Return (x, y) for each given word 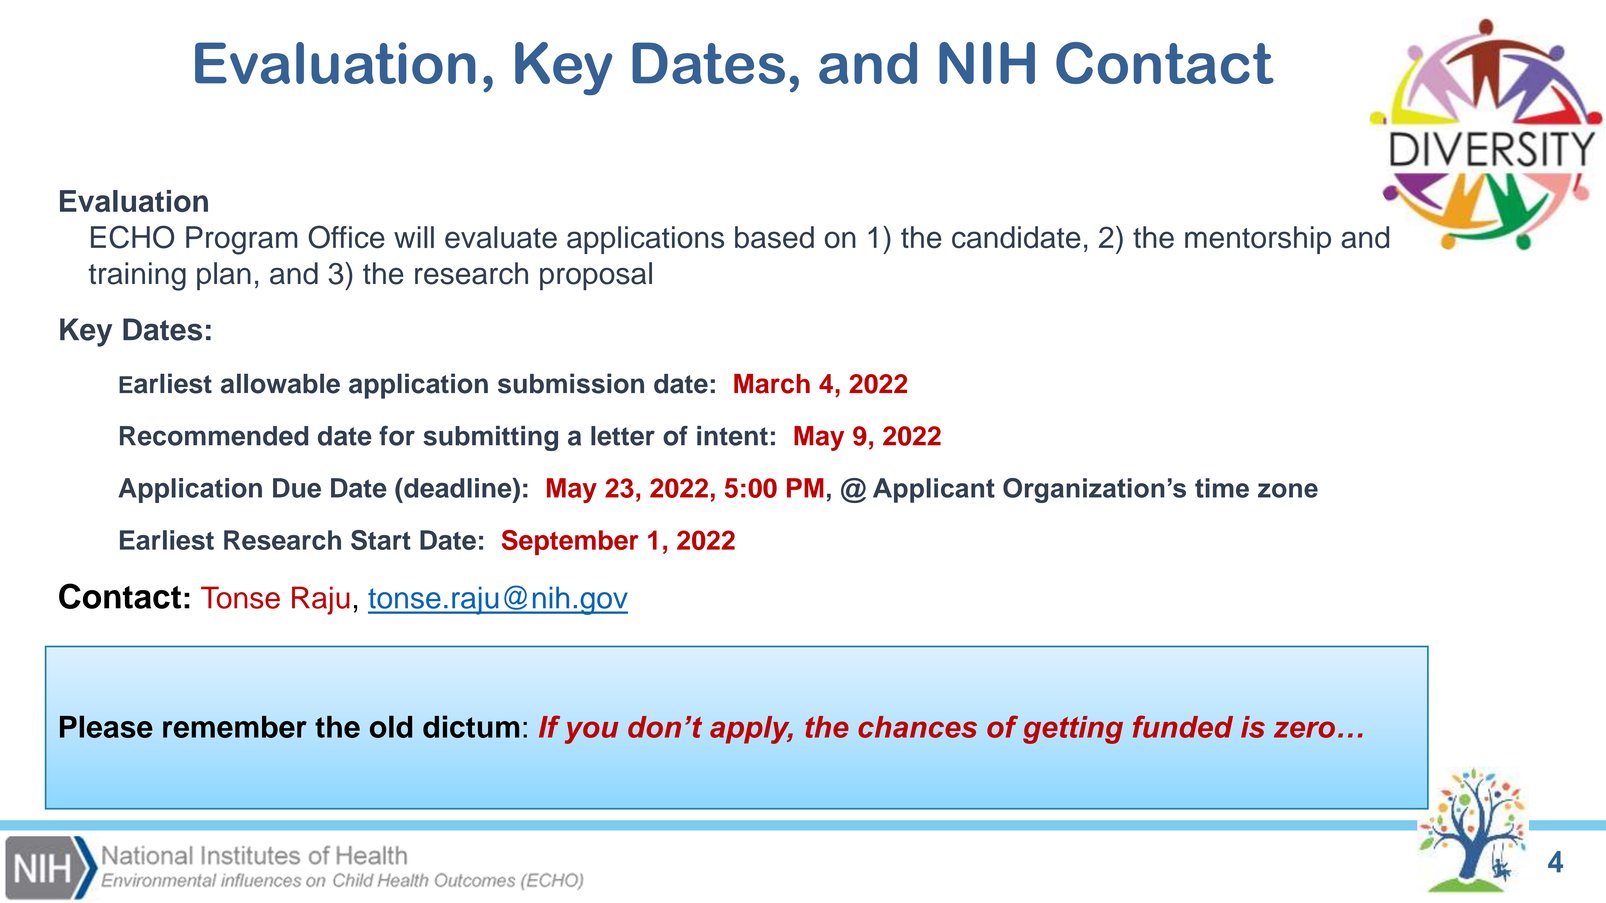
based (774, 237)
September (570, 542)
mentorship (1258, 240)
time (1222, 488)
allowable (280, 383)
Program (242, 240)
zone (1288, 490)
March (772, 384)
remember (235, 727)
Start (381, 540)
